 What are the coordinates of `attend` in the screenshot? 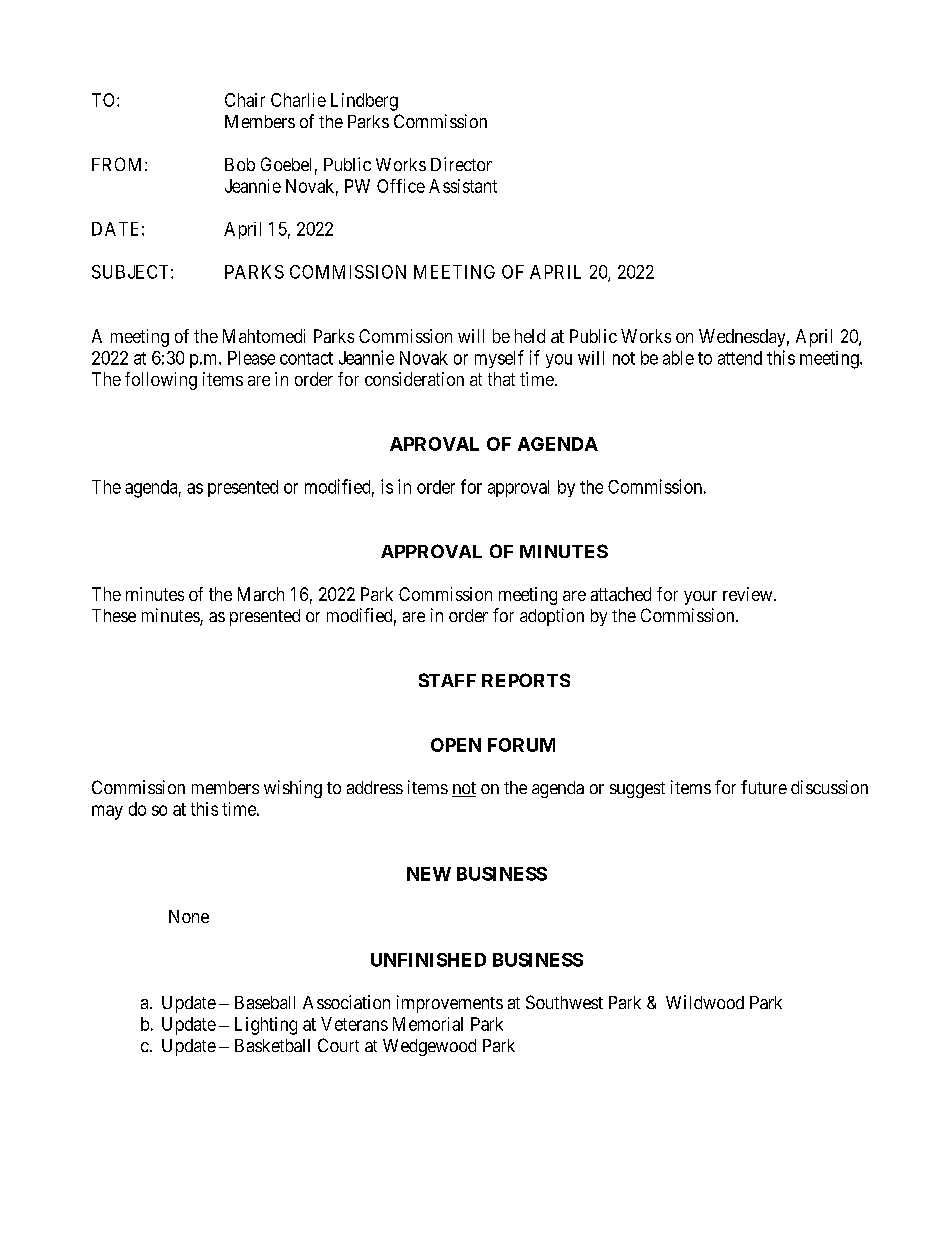 It's located at (740, 358).
